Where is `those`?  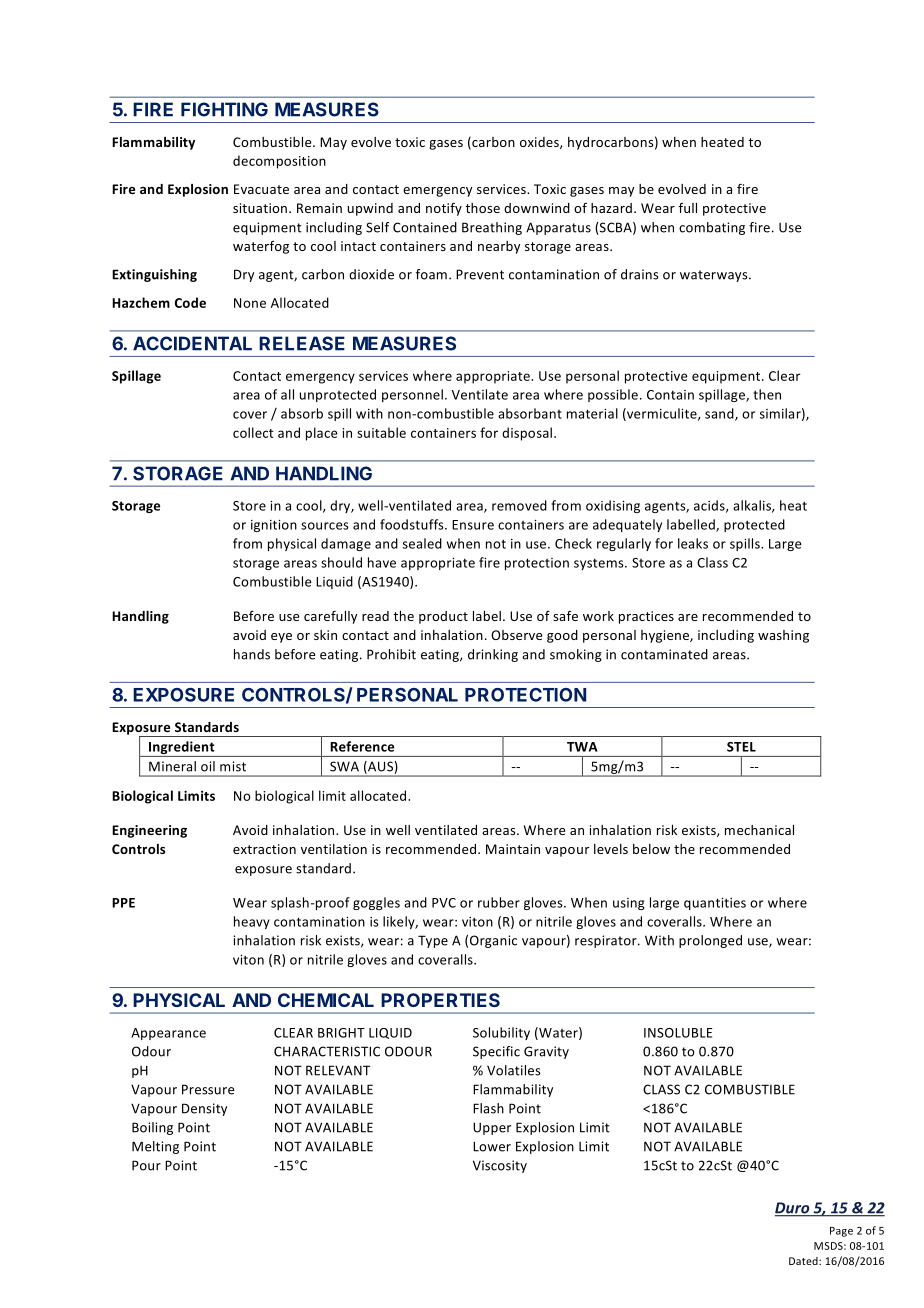
those is located at coordinates (482, 208).
